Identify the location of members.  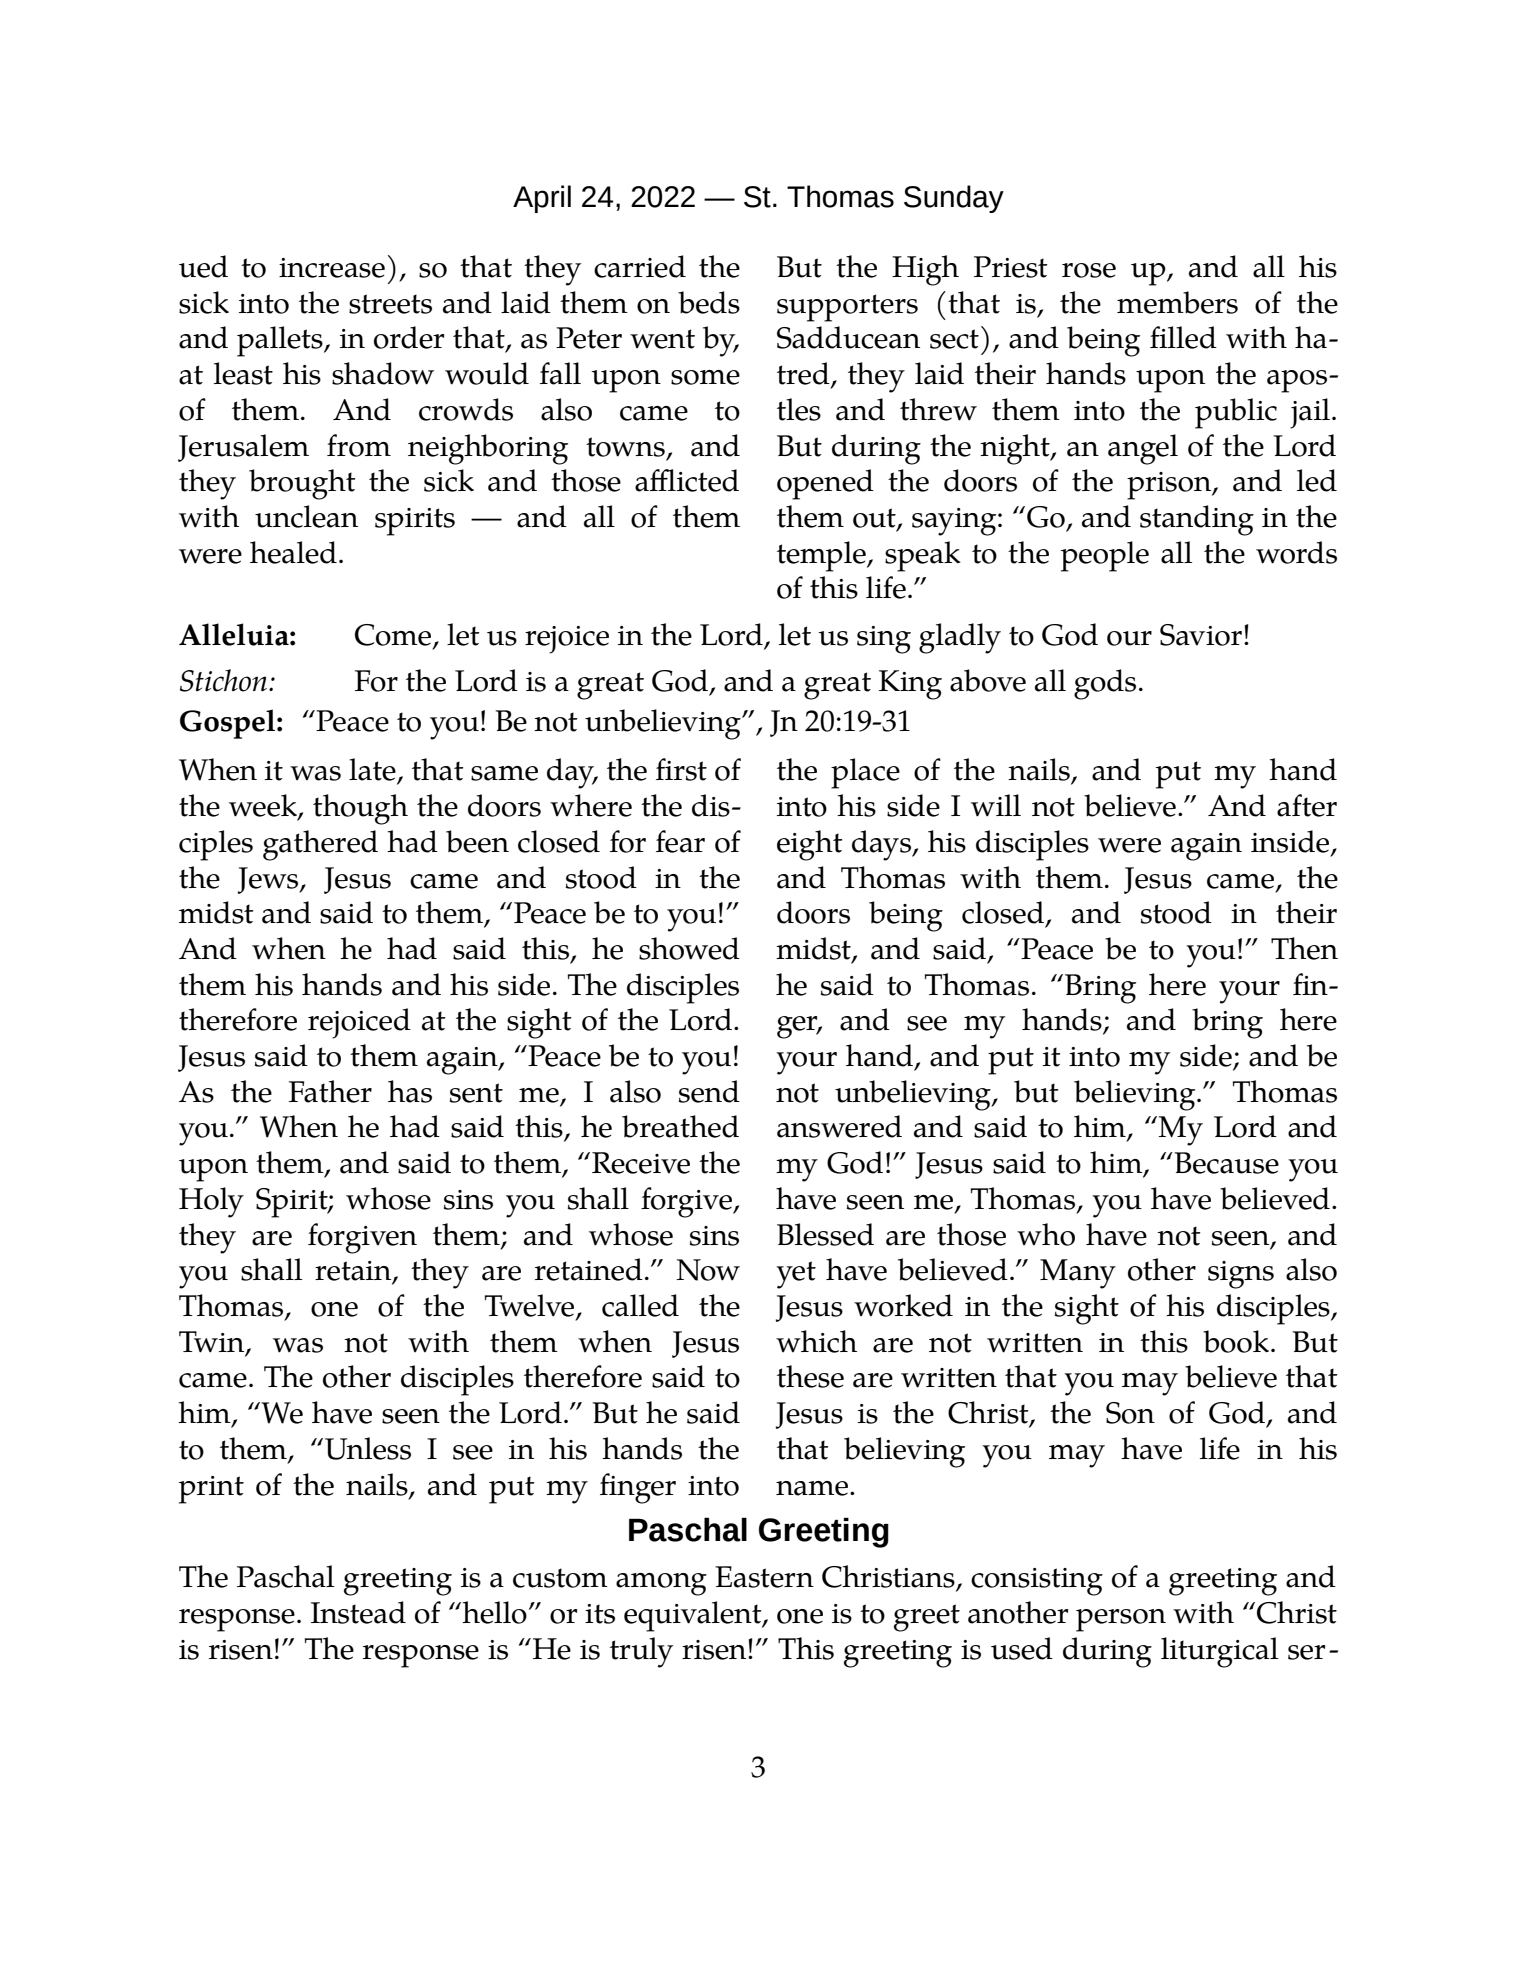
(1177, 302).
